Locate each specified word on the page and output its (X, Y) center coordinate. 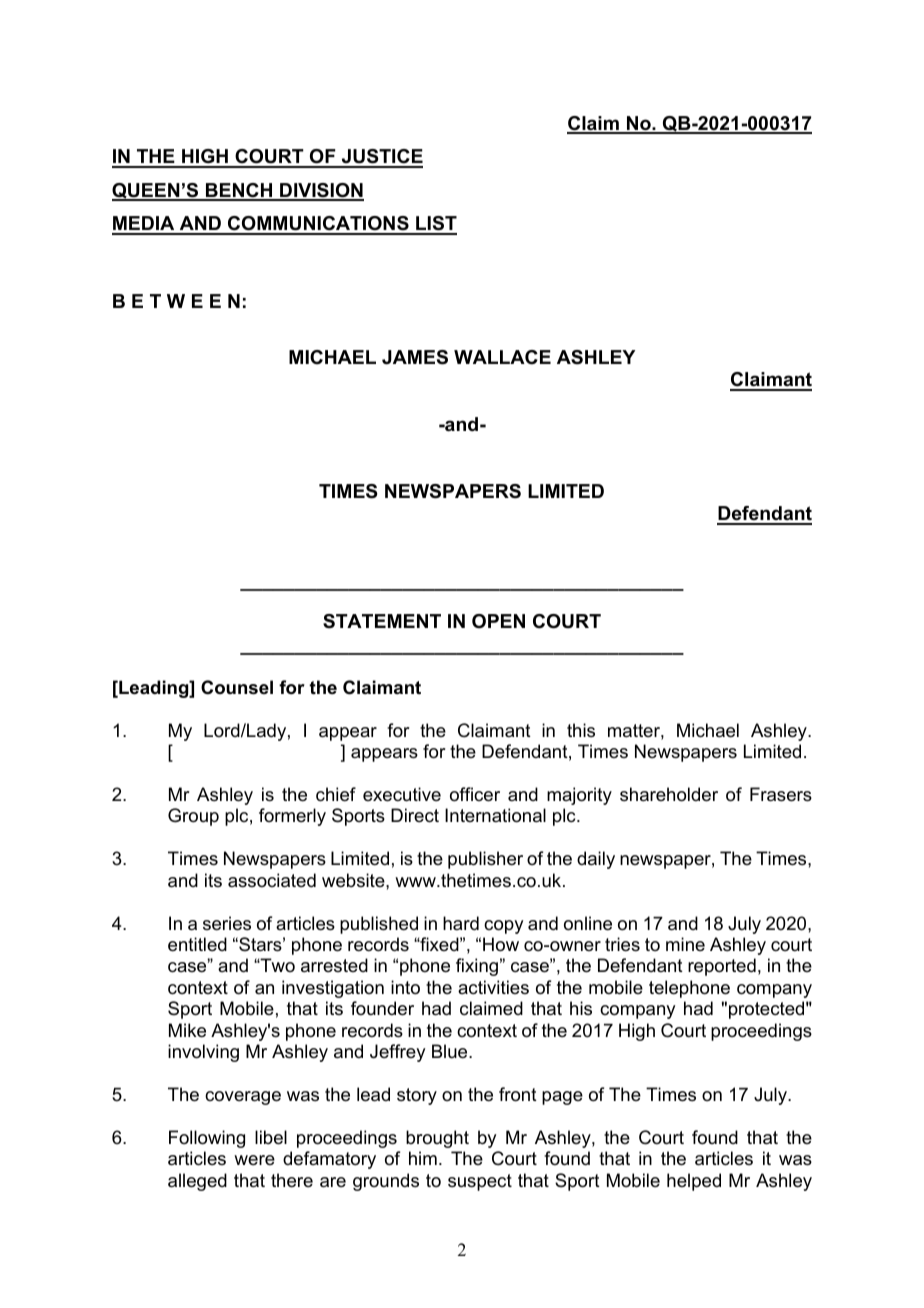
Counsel (237, 687)
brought (437, 1139)
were (254, 1160)
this (581, 730)
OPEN (498, 621)
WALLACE (502, 357)
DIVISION (321, 191)
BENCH (239, 191)
